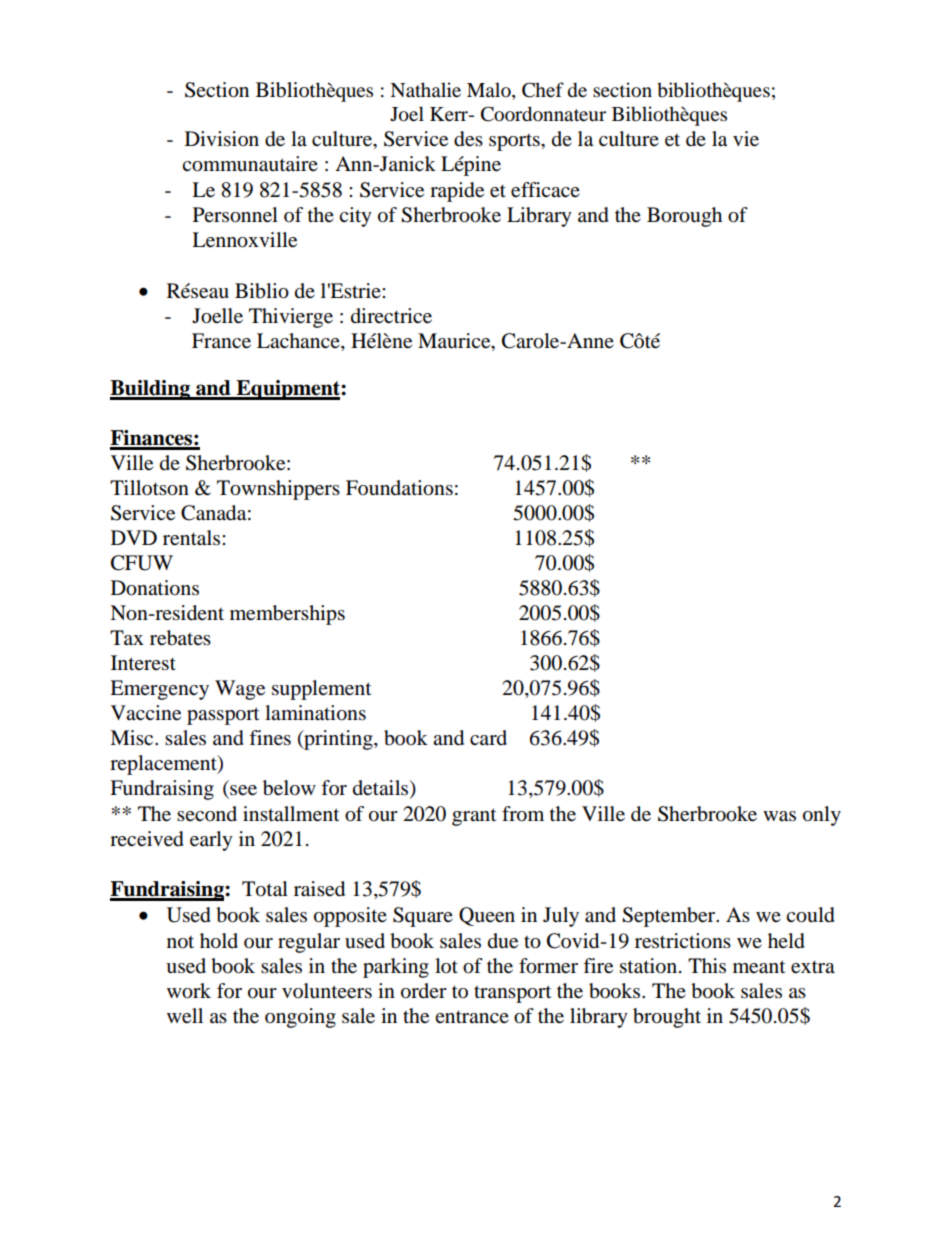 Image resolution: width=952 pixels, height=1233 pixels. What do you see at coordinates (468, 139) in the screenshot?
I see `des` at bounding box center [468, 139].
